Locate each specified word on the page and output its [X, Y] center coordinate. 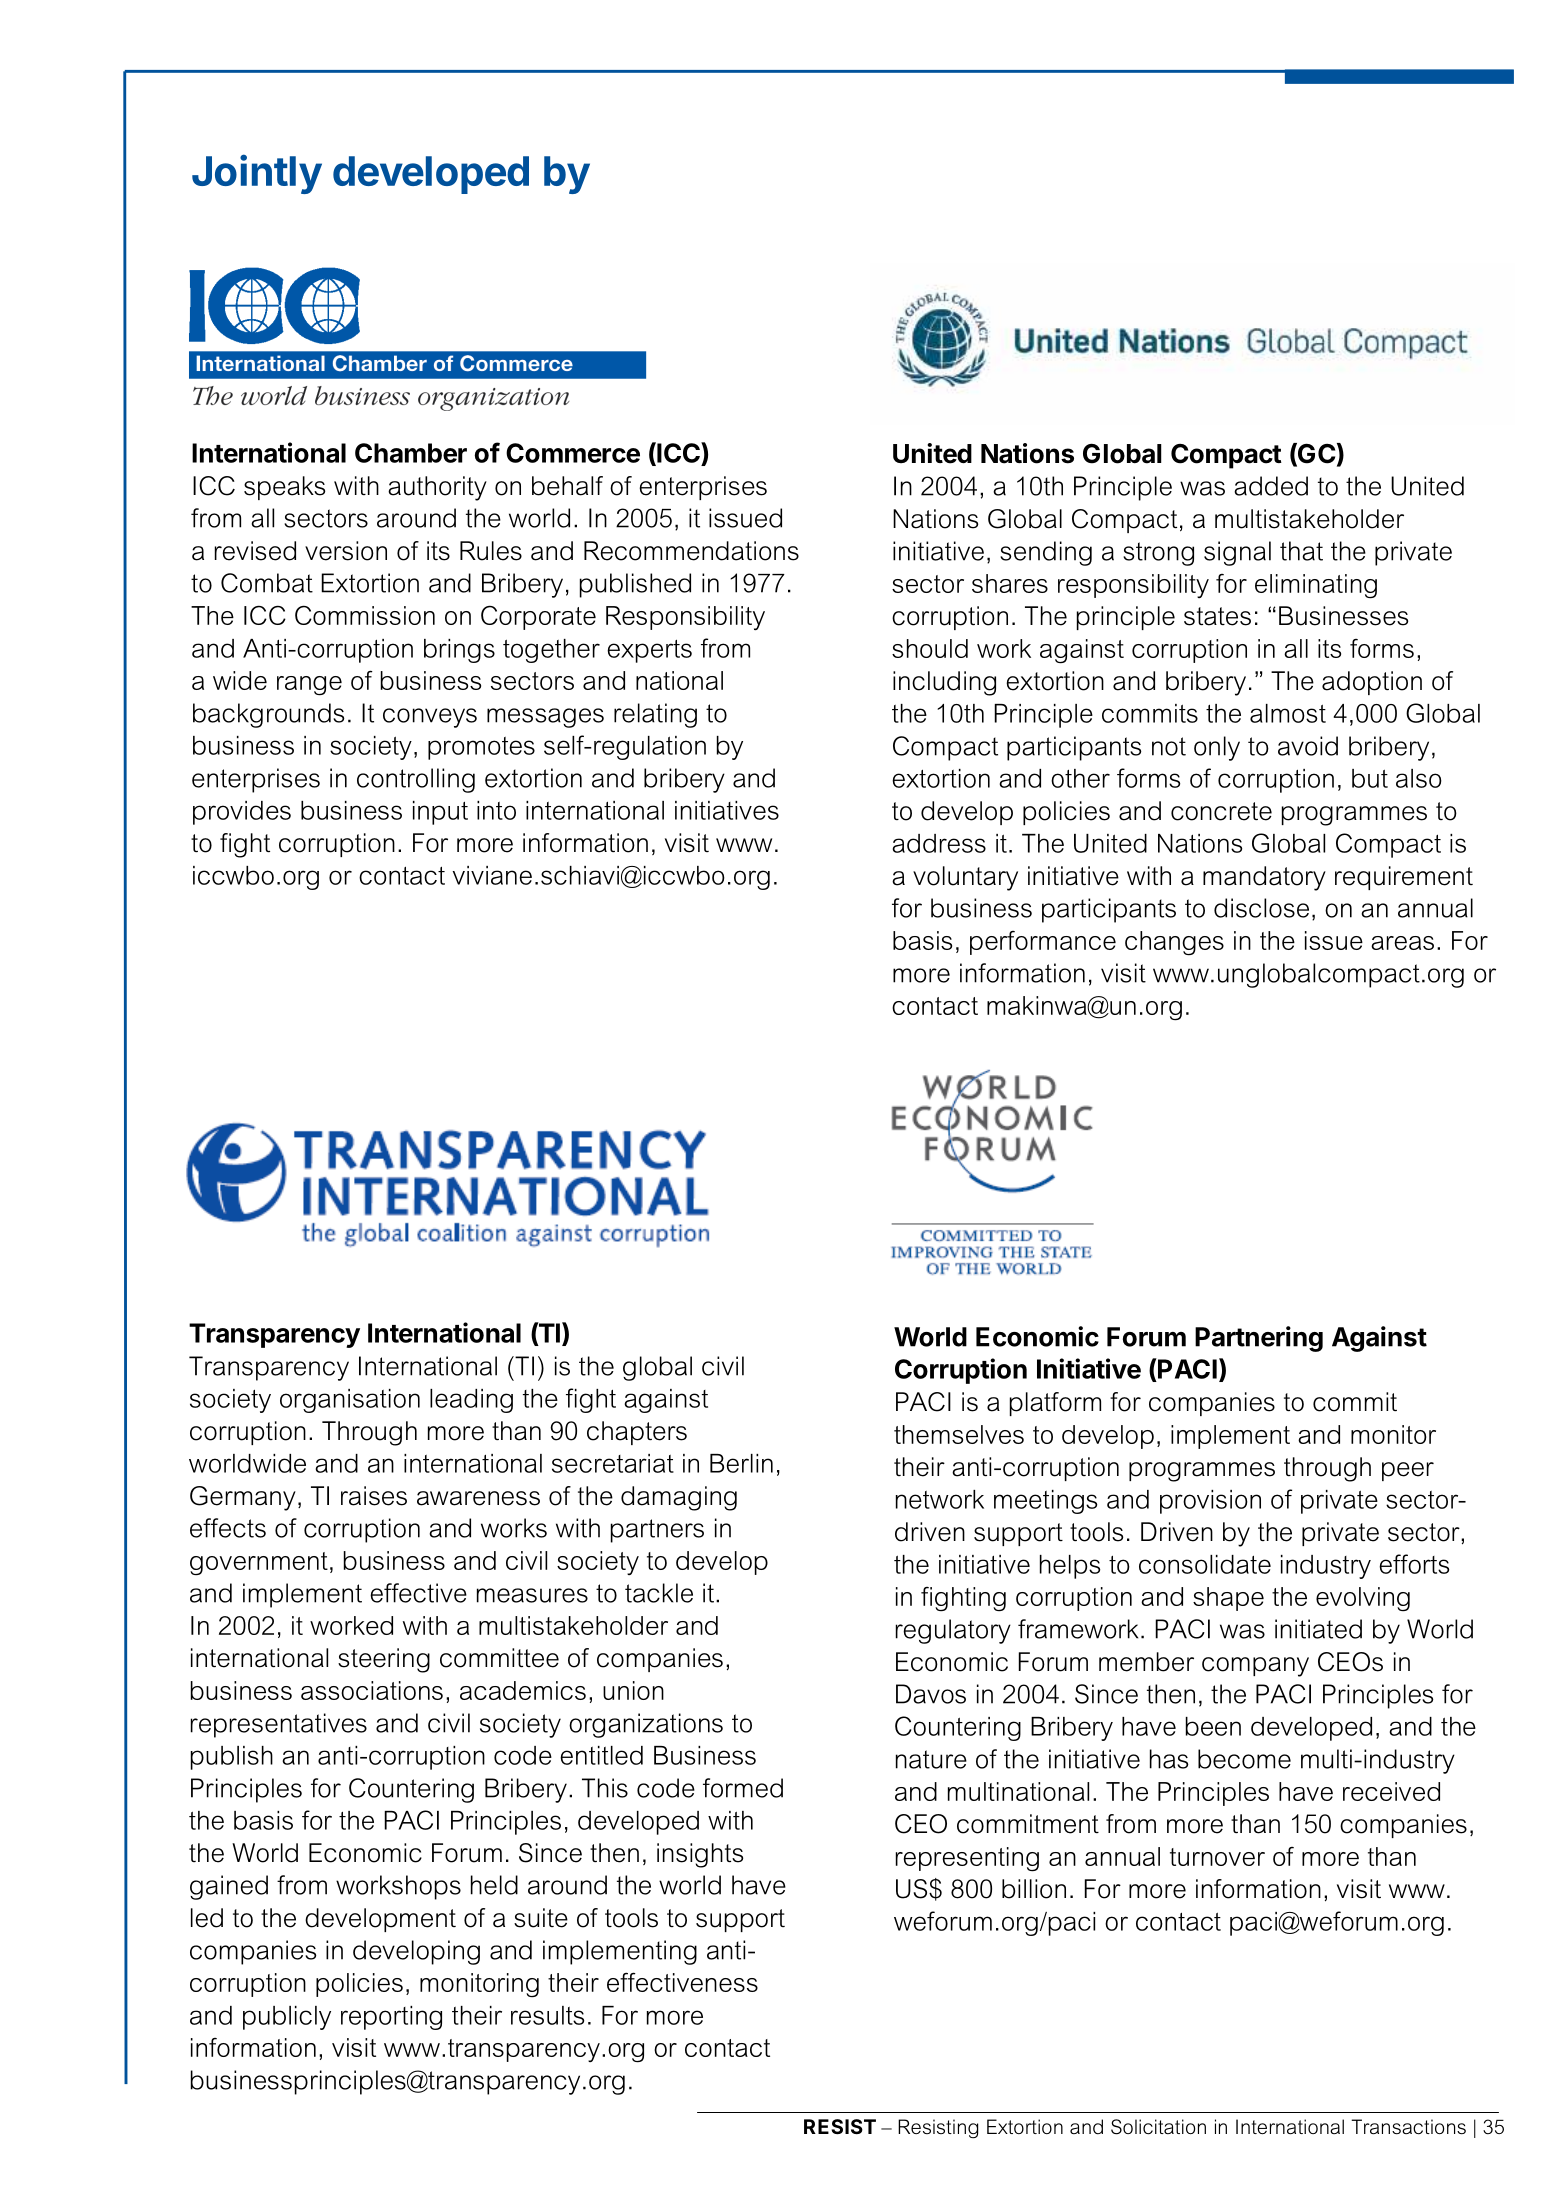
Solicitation [1158, 2127]
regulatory [953, 1631]
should [930, 648]
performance [1043, 943]
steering [384, 1660]
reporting [391, 2018]
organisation [350, 1401]
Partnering [1259, 1339]
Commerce [573, 453]
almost [1288, 713]
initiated [1318, 1629]
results [547, 2015]
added [1271, 486]
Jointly [257, 174]
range [309, 686]
